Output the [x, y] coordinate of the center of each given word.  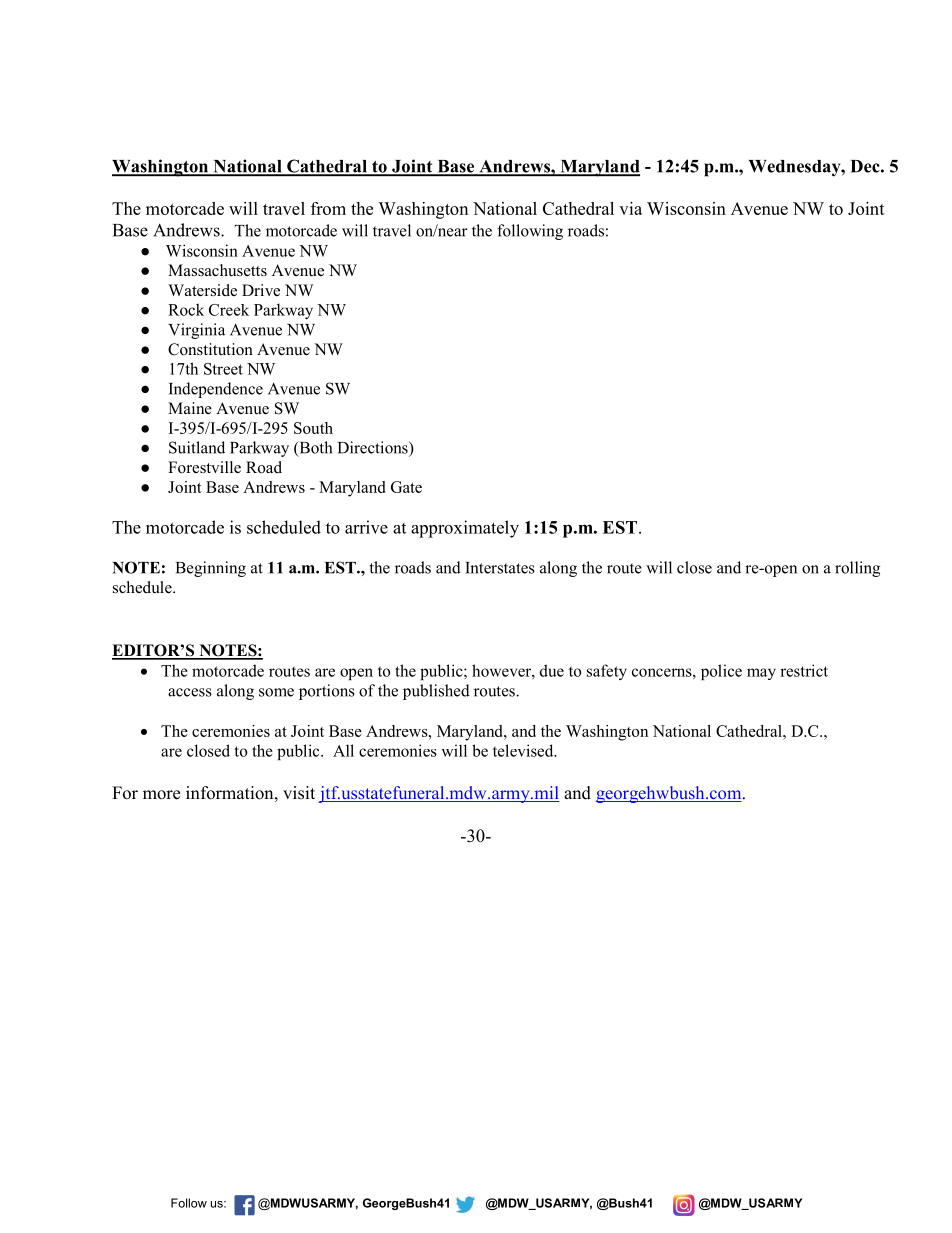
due [552, 670]
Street [223, 369]
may [761, 674]
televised [524, 750]
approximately [465, 529]
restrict [804, 670]
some [276, 692]
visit [299, 793]
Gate [406, 487]
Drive [261, 290]
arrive [366, 527]
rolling [857, 569]
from [328, 208]
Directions [374, 447]
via [630, 208]
